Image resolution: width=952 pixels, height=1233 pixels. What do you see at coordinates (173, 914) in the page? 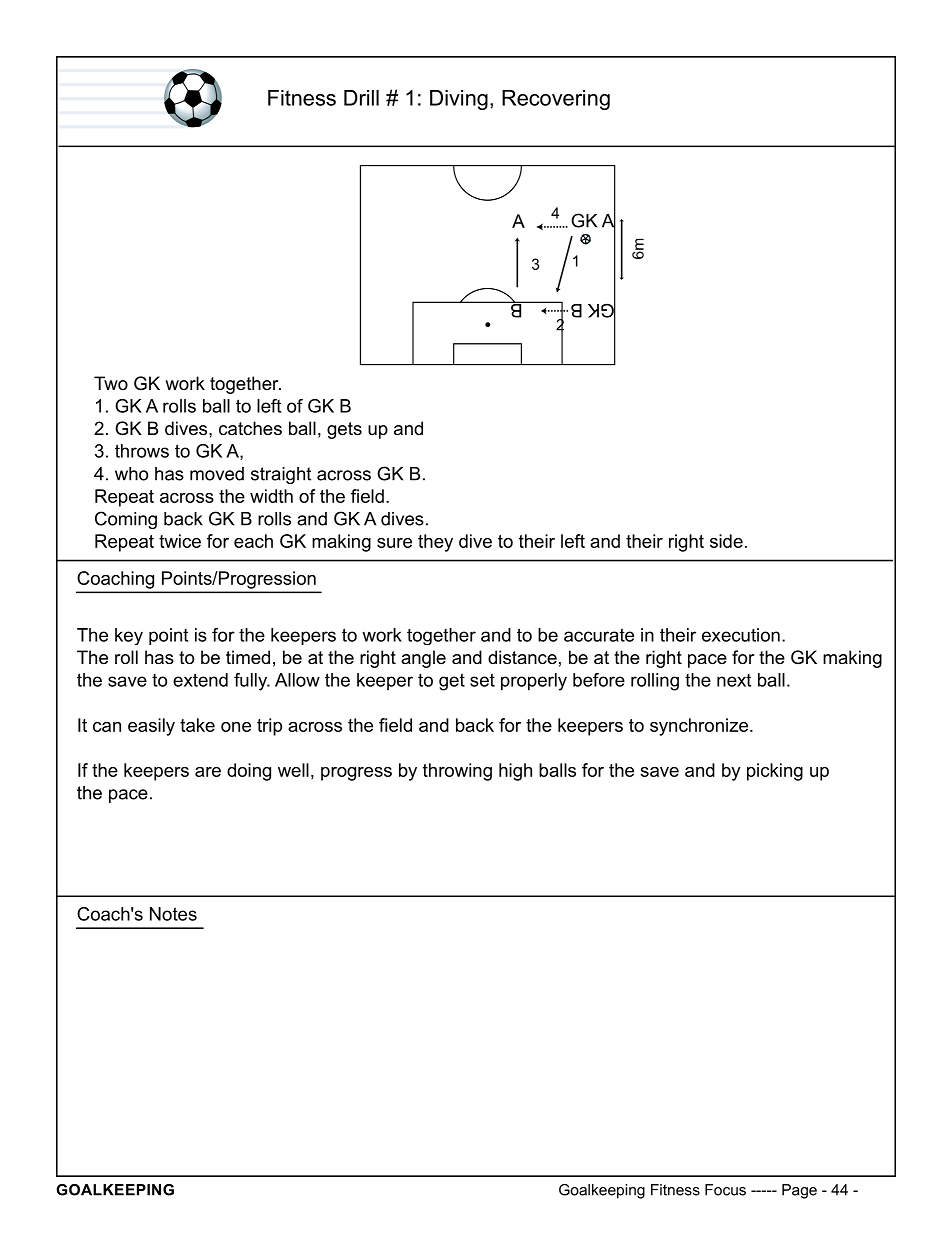
I see `Notes` at bounding box center [173, 914].
